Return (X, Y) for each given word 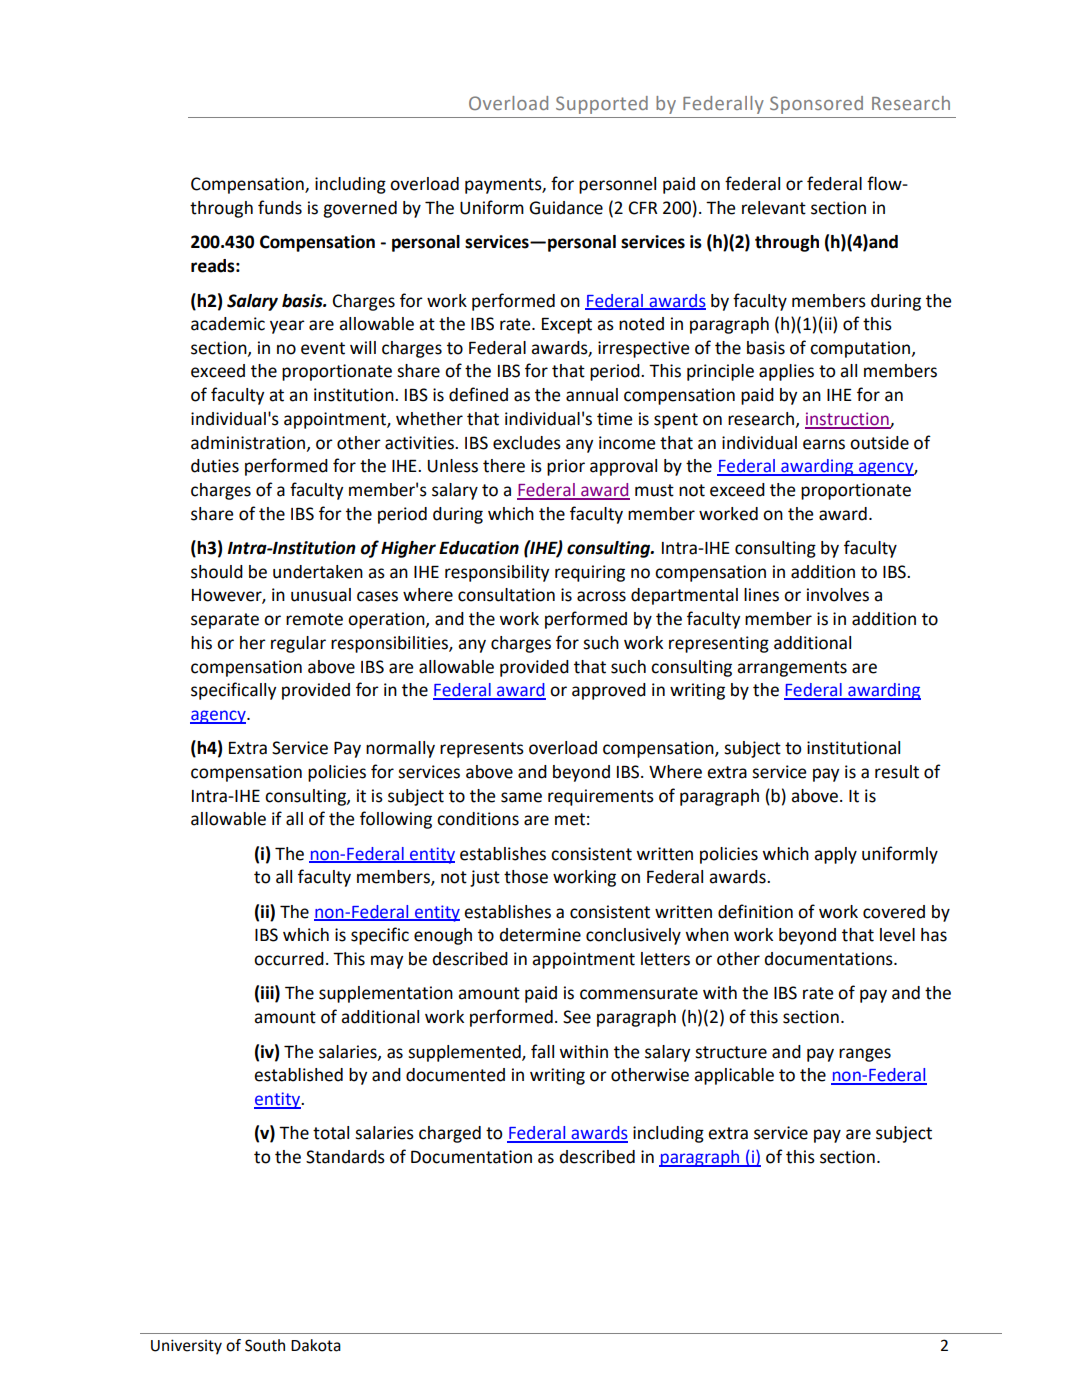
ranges (865, 1055)
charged (450, 1134)
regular (298, 644)
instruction (848, 420)
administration (249, 443)
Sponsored (816, 105)
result (897, 772)
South (265, 1345)
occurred (289, 959)
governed (360, 209)
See (577, 1017)
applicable (734, 1076)
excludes (527, 443)
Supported (602, 105)
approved (609, 691)
